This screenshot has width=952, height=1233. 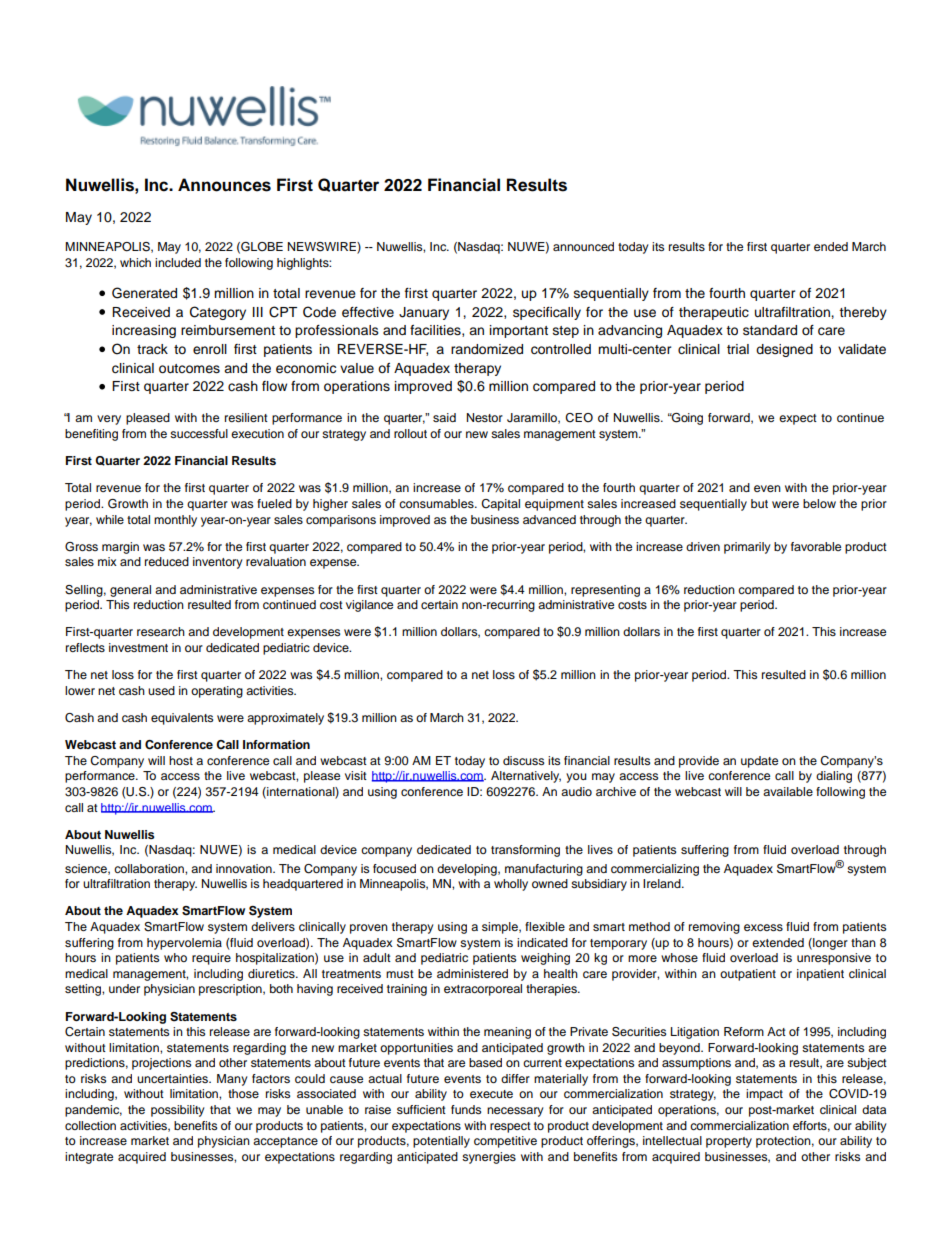 I want to click on therapeutic, so click(x=714, y=313).
